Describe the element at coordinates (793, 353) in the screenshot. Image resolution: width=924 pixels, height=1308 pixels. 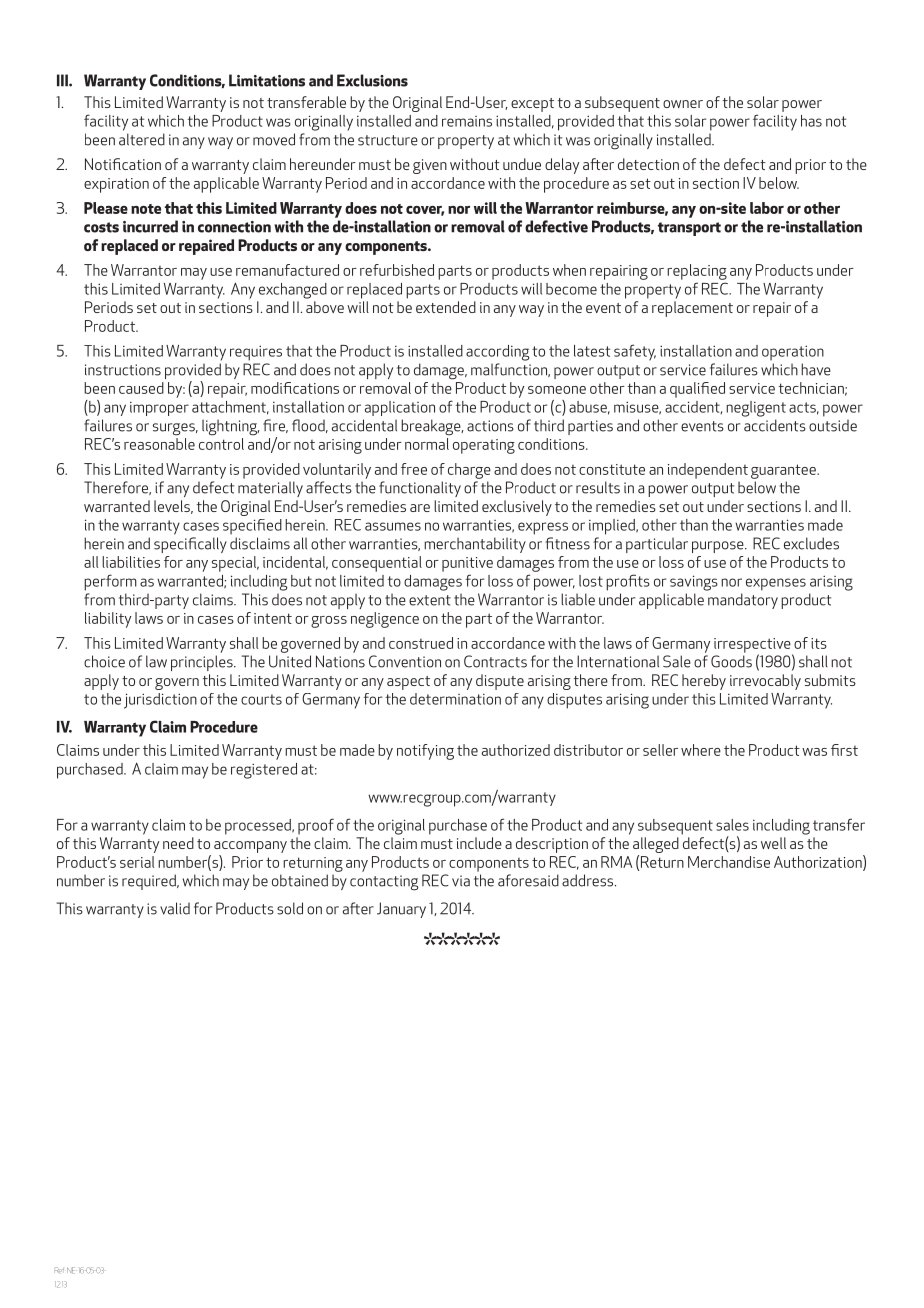
I see `operation` at that location.
